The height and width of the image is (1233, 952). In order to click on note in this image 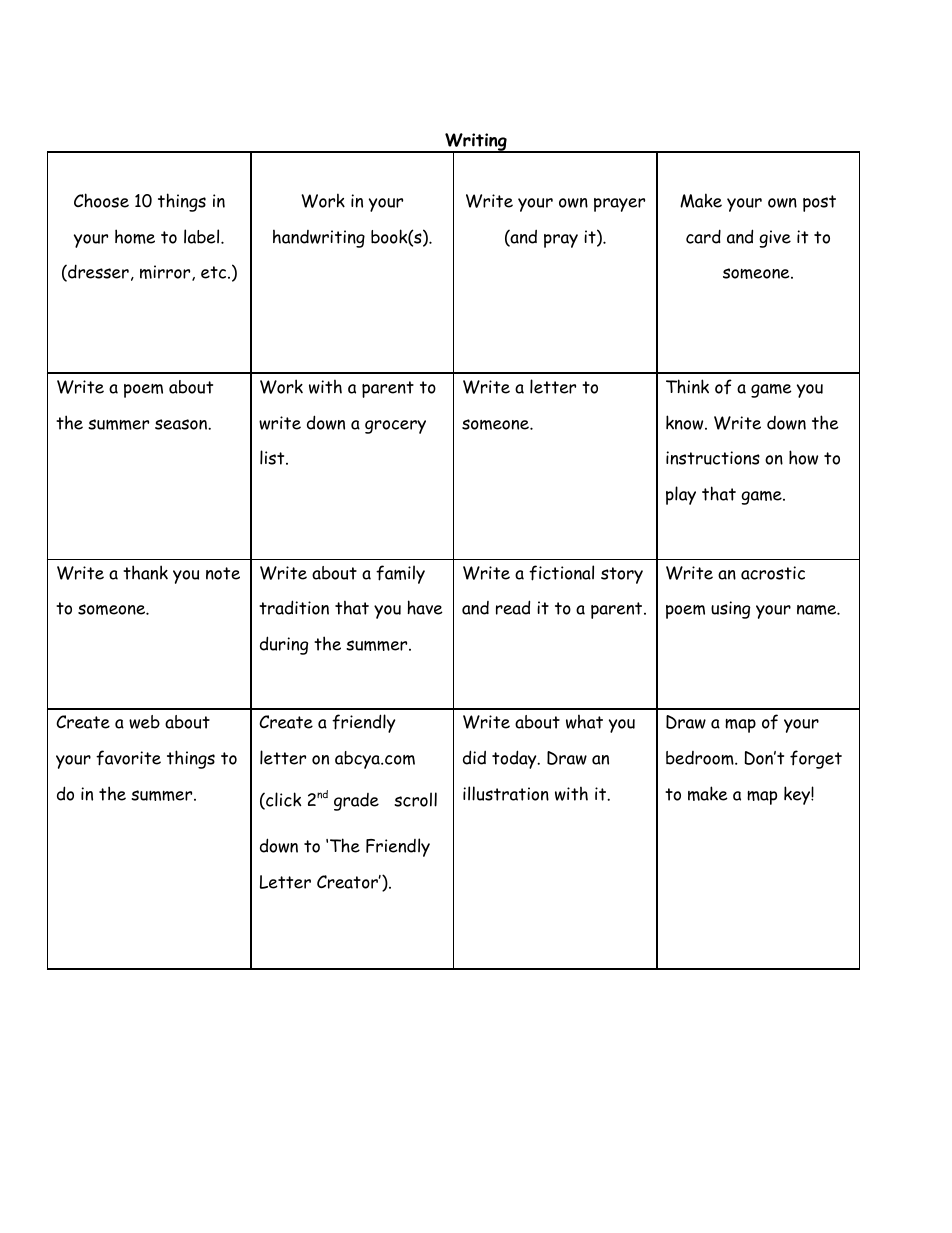, I will do `click(223, 573)`.
